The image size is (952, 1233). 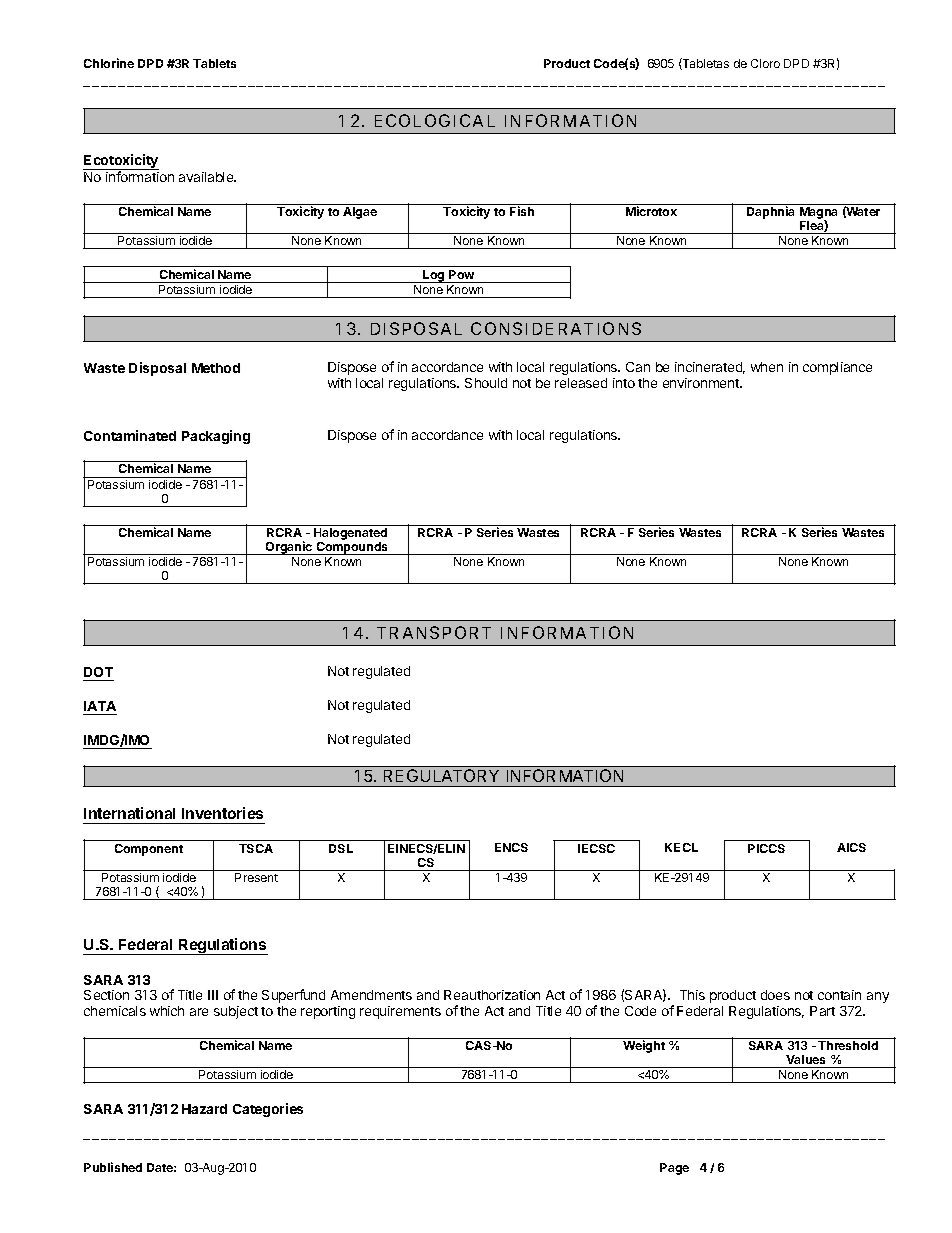 I want to click on TRANSPORT, so click(x=434, y=632).
